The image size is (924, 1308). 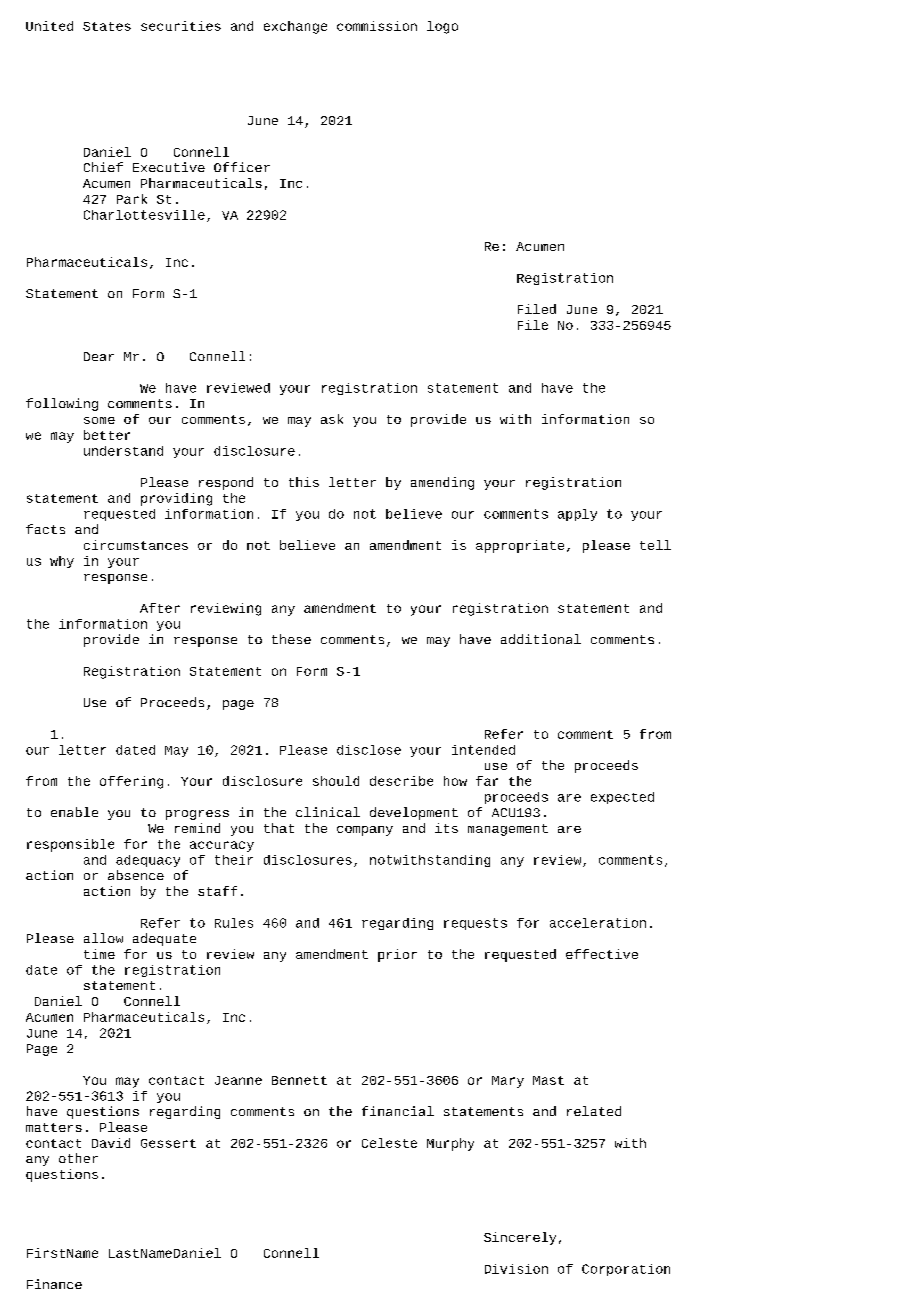 I want to click on States, so click(x=107, y=26).
